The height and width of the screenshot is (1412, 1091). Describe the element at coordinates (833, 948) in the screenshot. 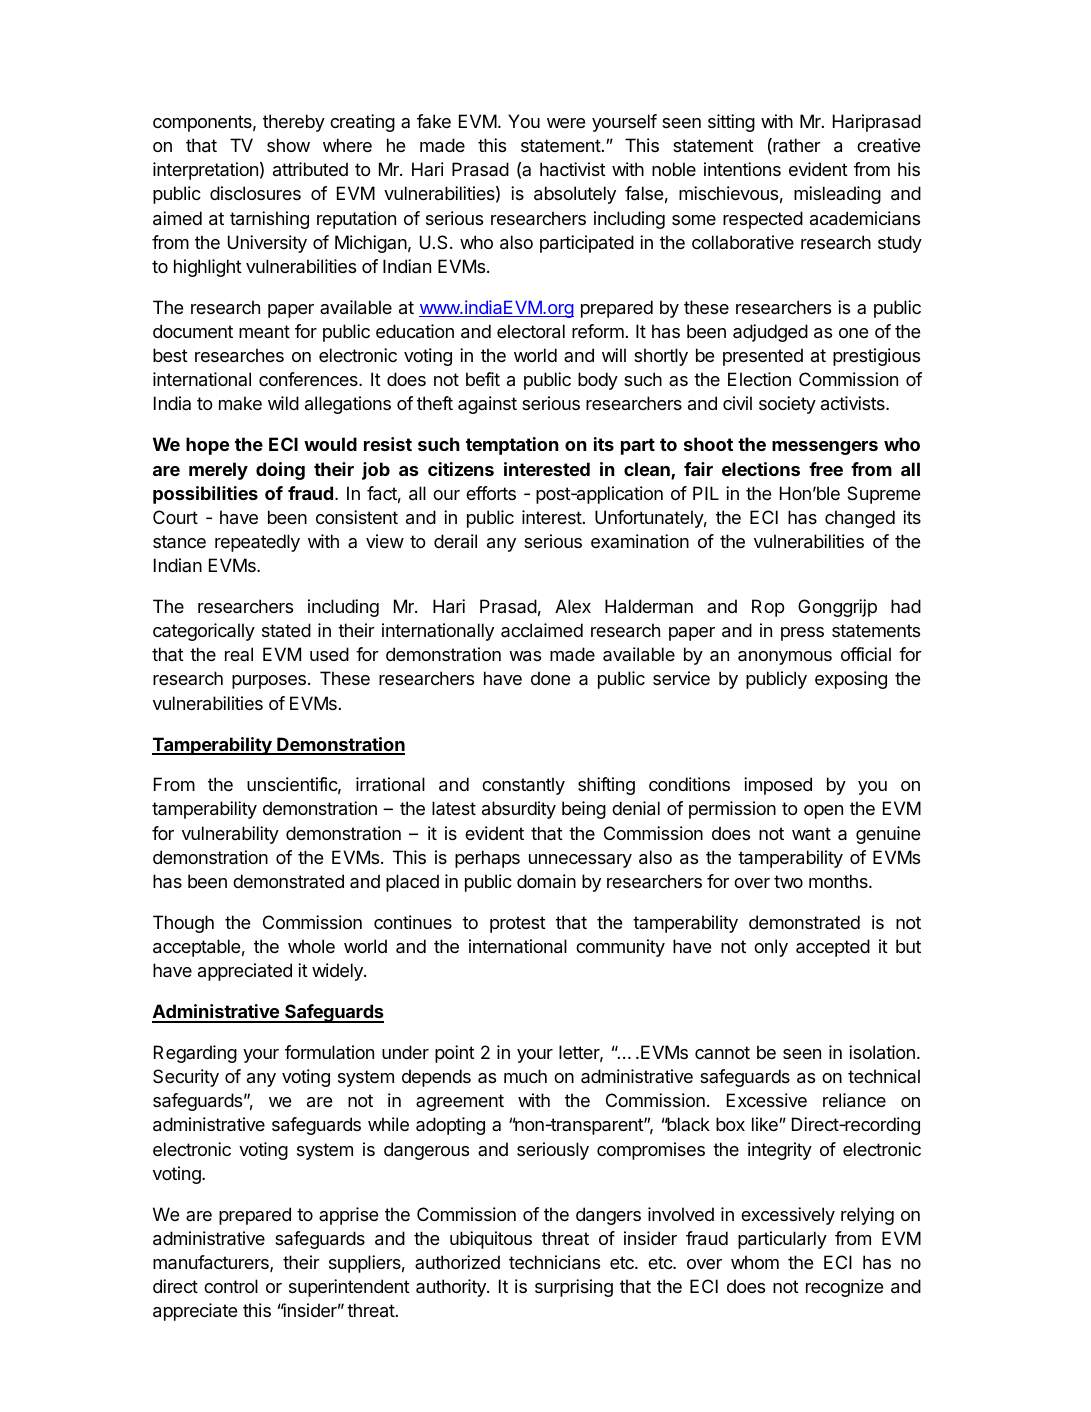

I see `accepted` at that location.
